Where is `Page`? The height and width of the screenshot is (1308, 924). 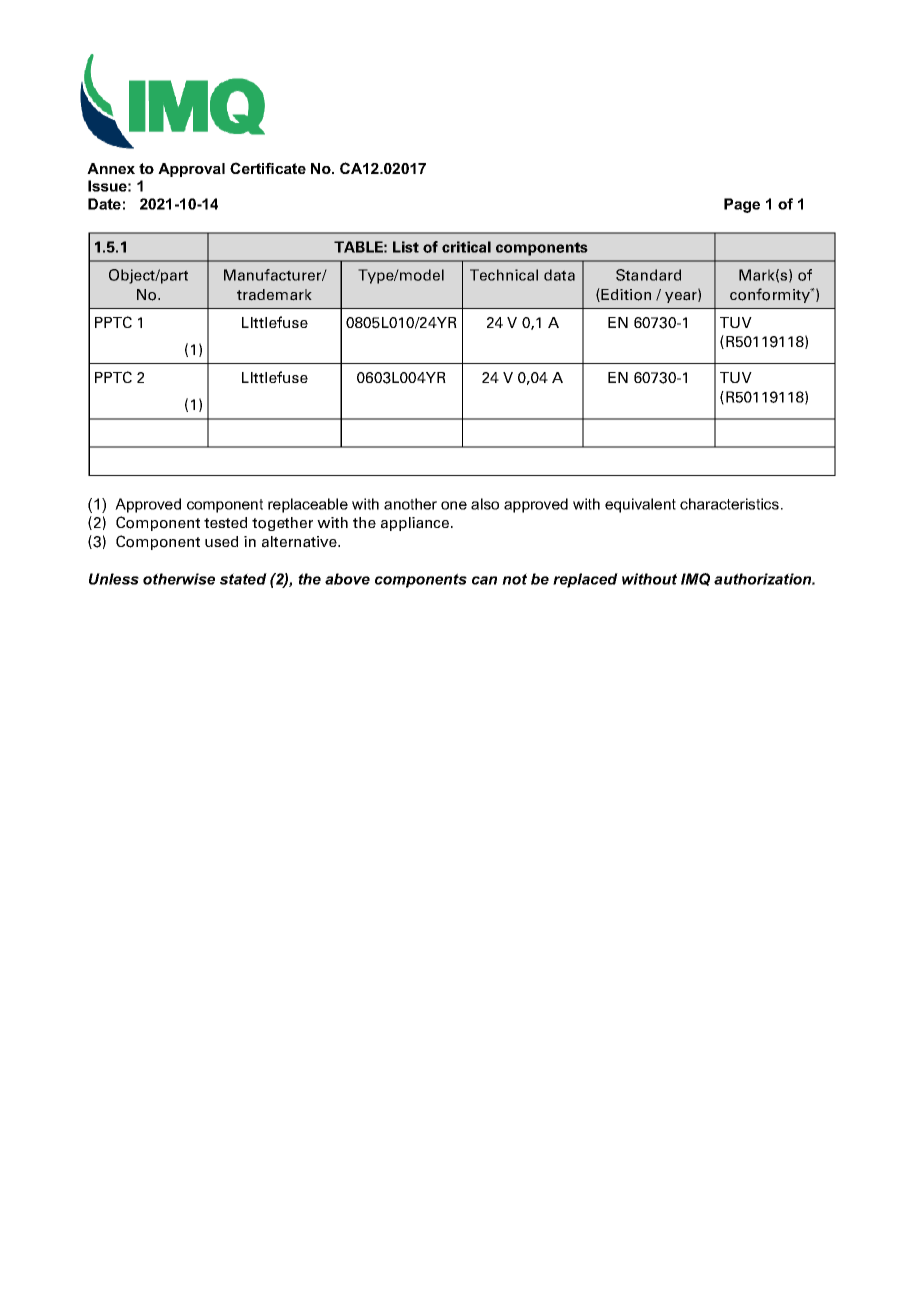
Page is located at coordinates (742, 205).
